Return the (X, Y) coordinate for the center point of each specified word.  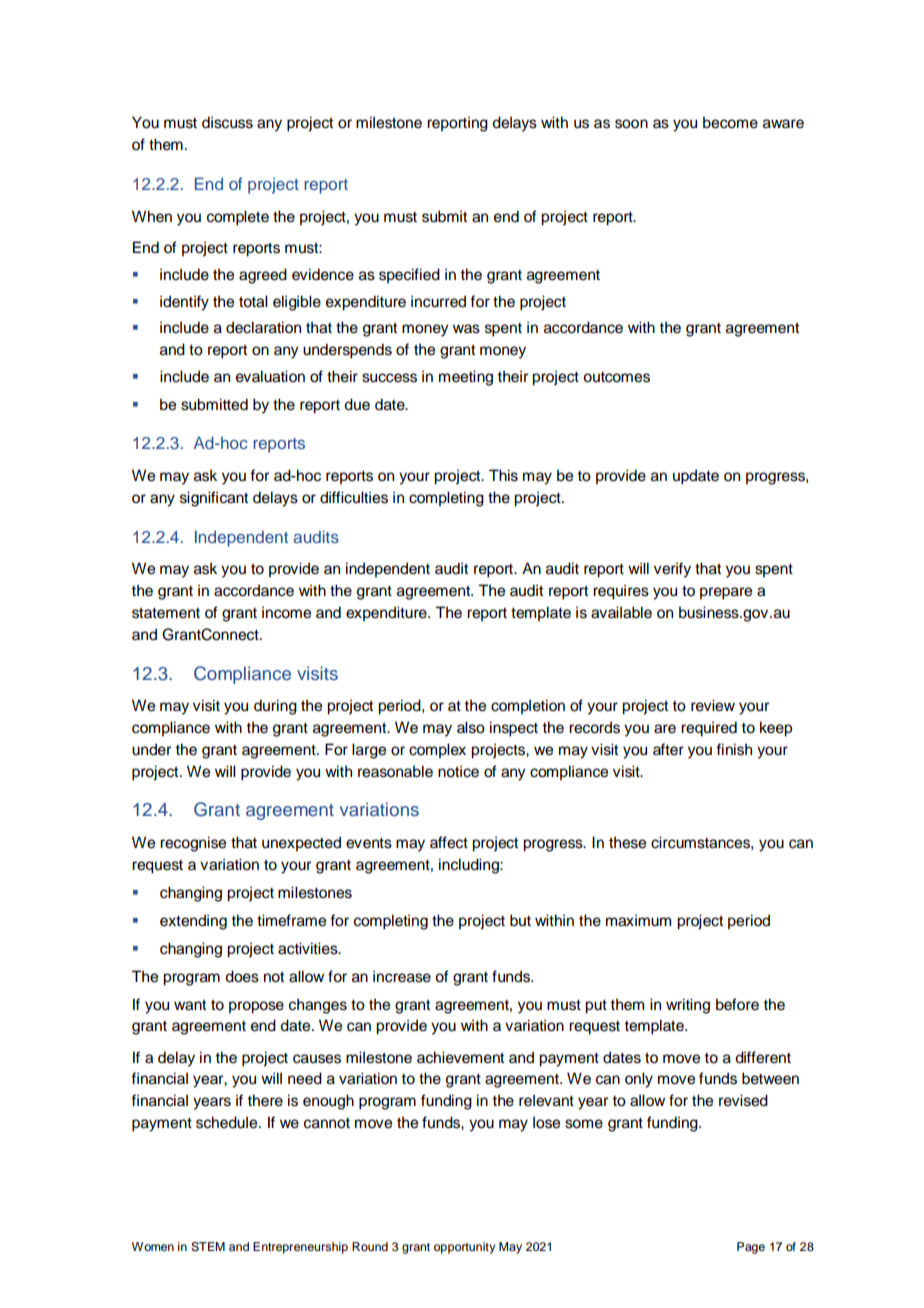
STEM (208, 1247)
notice (458, 771)
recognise (193, 844)
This (503, 475)
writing (688, 1006)
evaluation (270, 376)
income (286, 612)
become (730, 122)
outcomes (616, 377)
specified (409, 276)
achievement (460, 1057)
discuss (227, 122)
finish (734, 749)
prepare (726, 593)
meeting (466, 378)
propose (256, 1007)
